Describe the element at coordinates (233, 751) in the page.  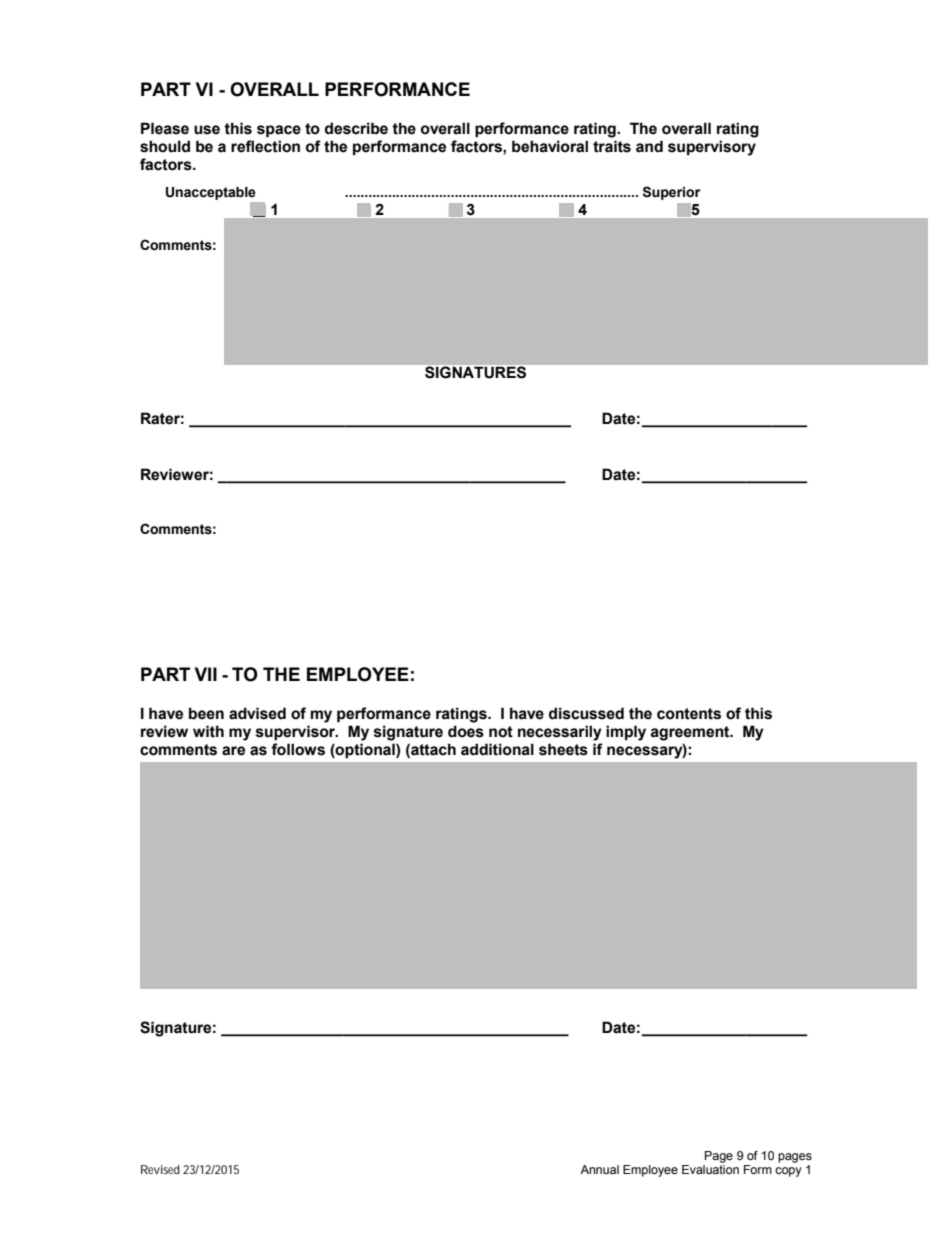
I see `are` at that location.
